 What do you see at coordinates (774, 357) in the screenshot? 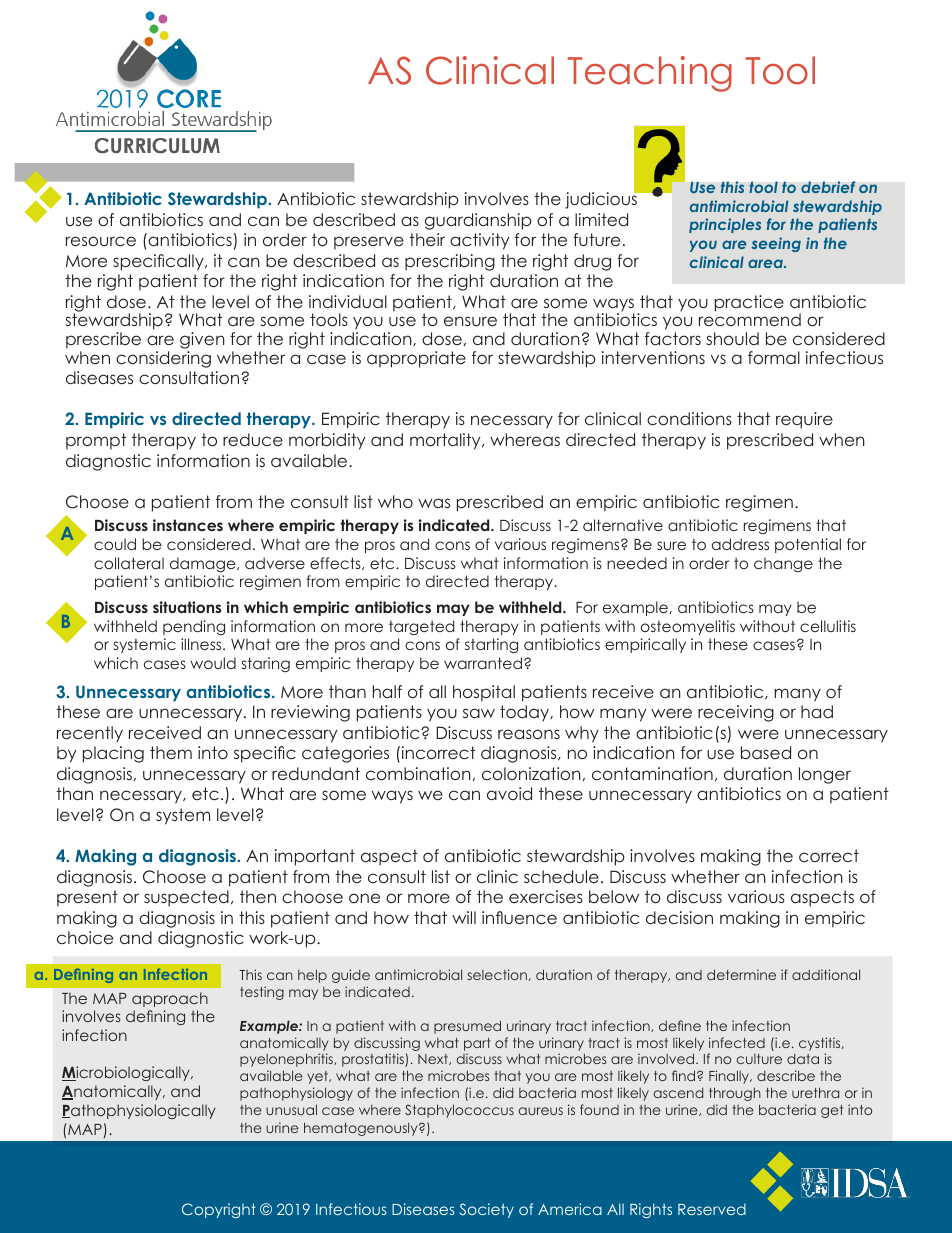
I see `formal` at bounding box center [774, 357].
